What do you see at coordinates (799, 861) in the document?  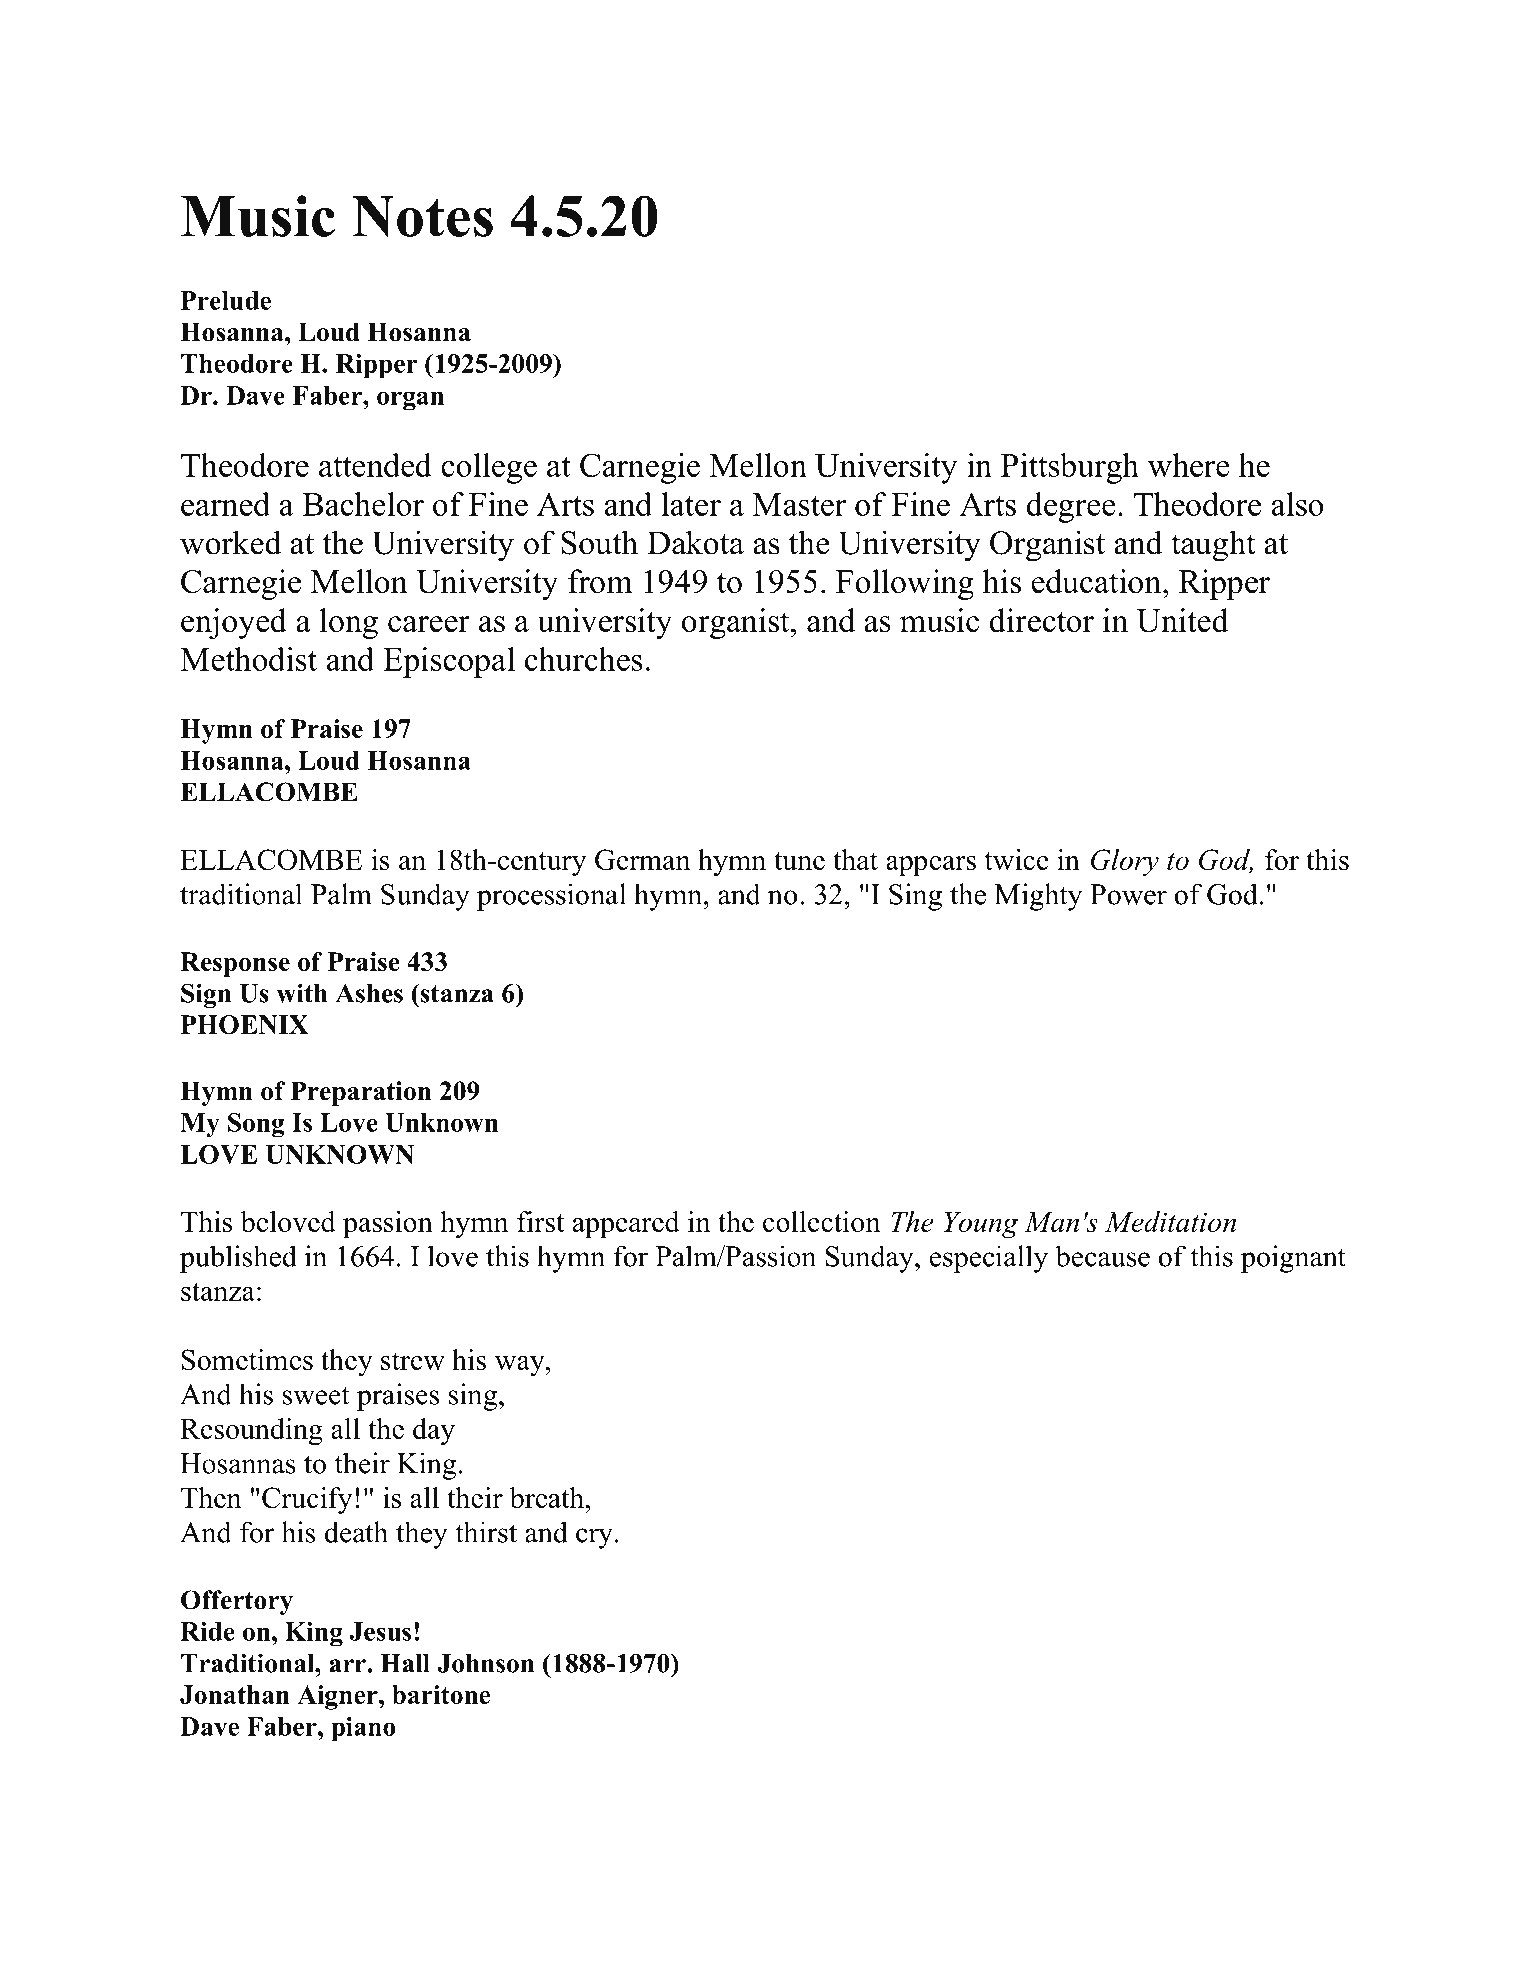 I see `tune` at bounding box center [799, 861].
